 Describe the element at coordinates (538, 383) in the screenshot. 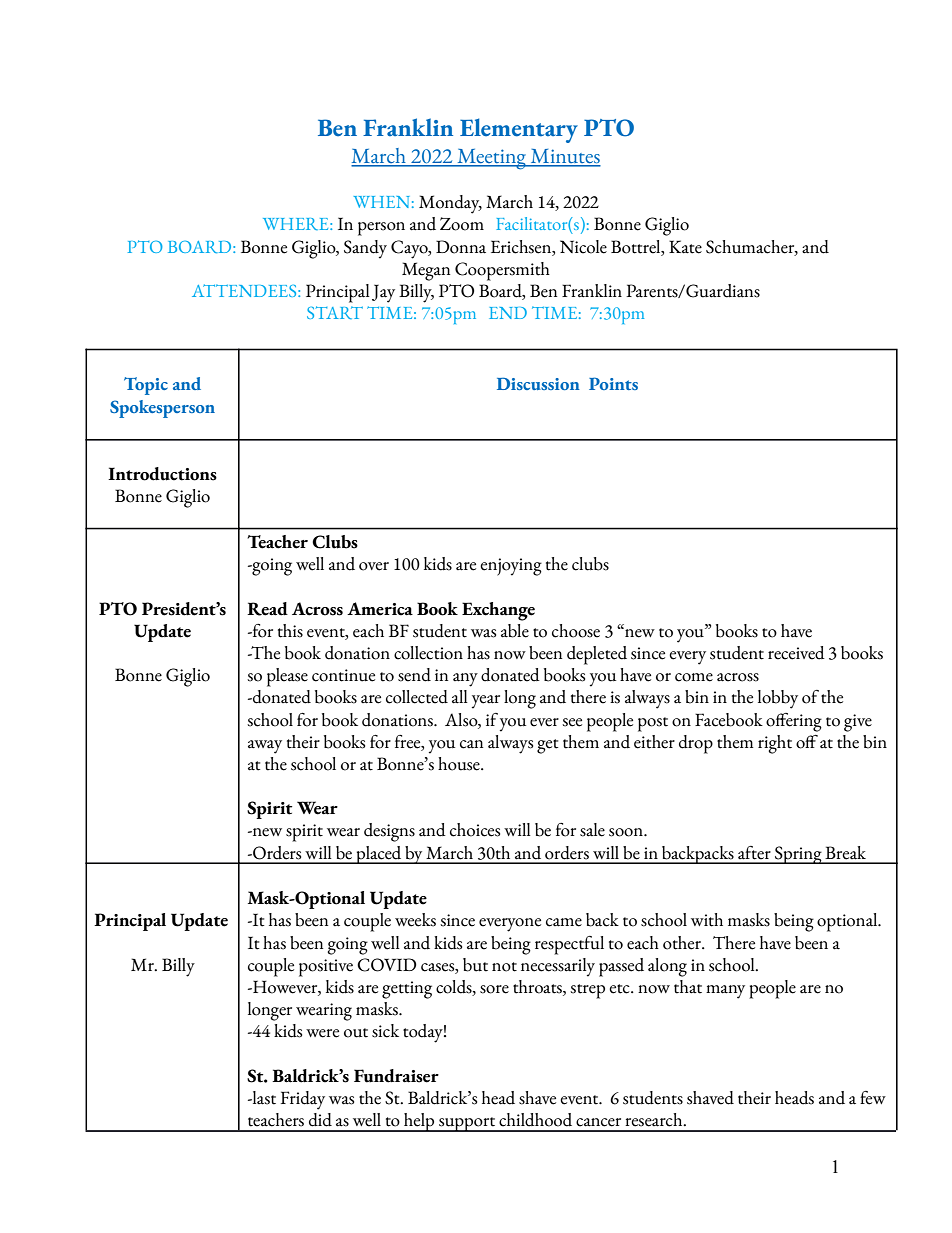

I see `Discussion` at that location.
